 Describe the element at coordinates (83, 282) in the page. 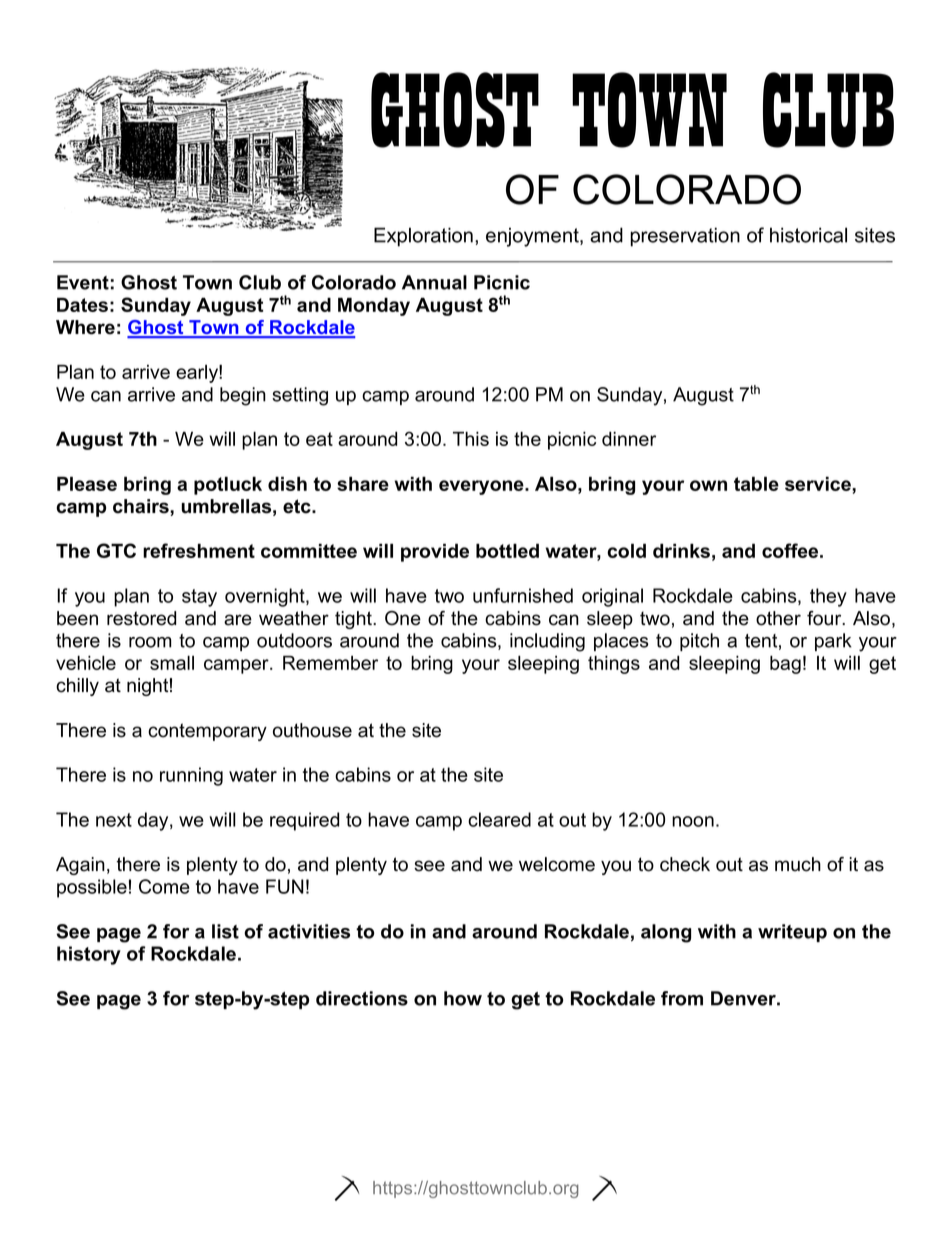

I see `Event` at that location.
